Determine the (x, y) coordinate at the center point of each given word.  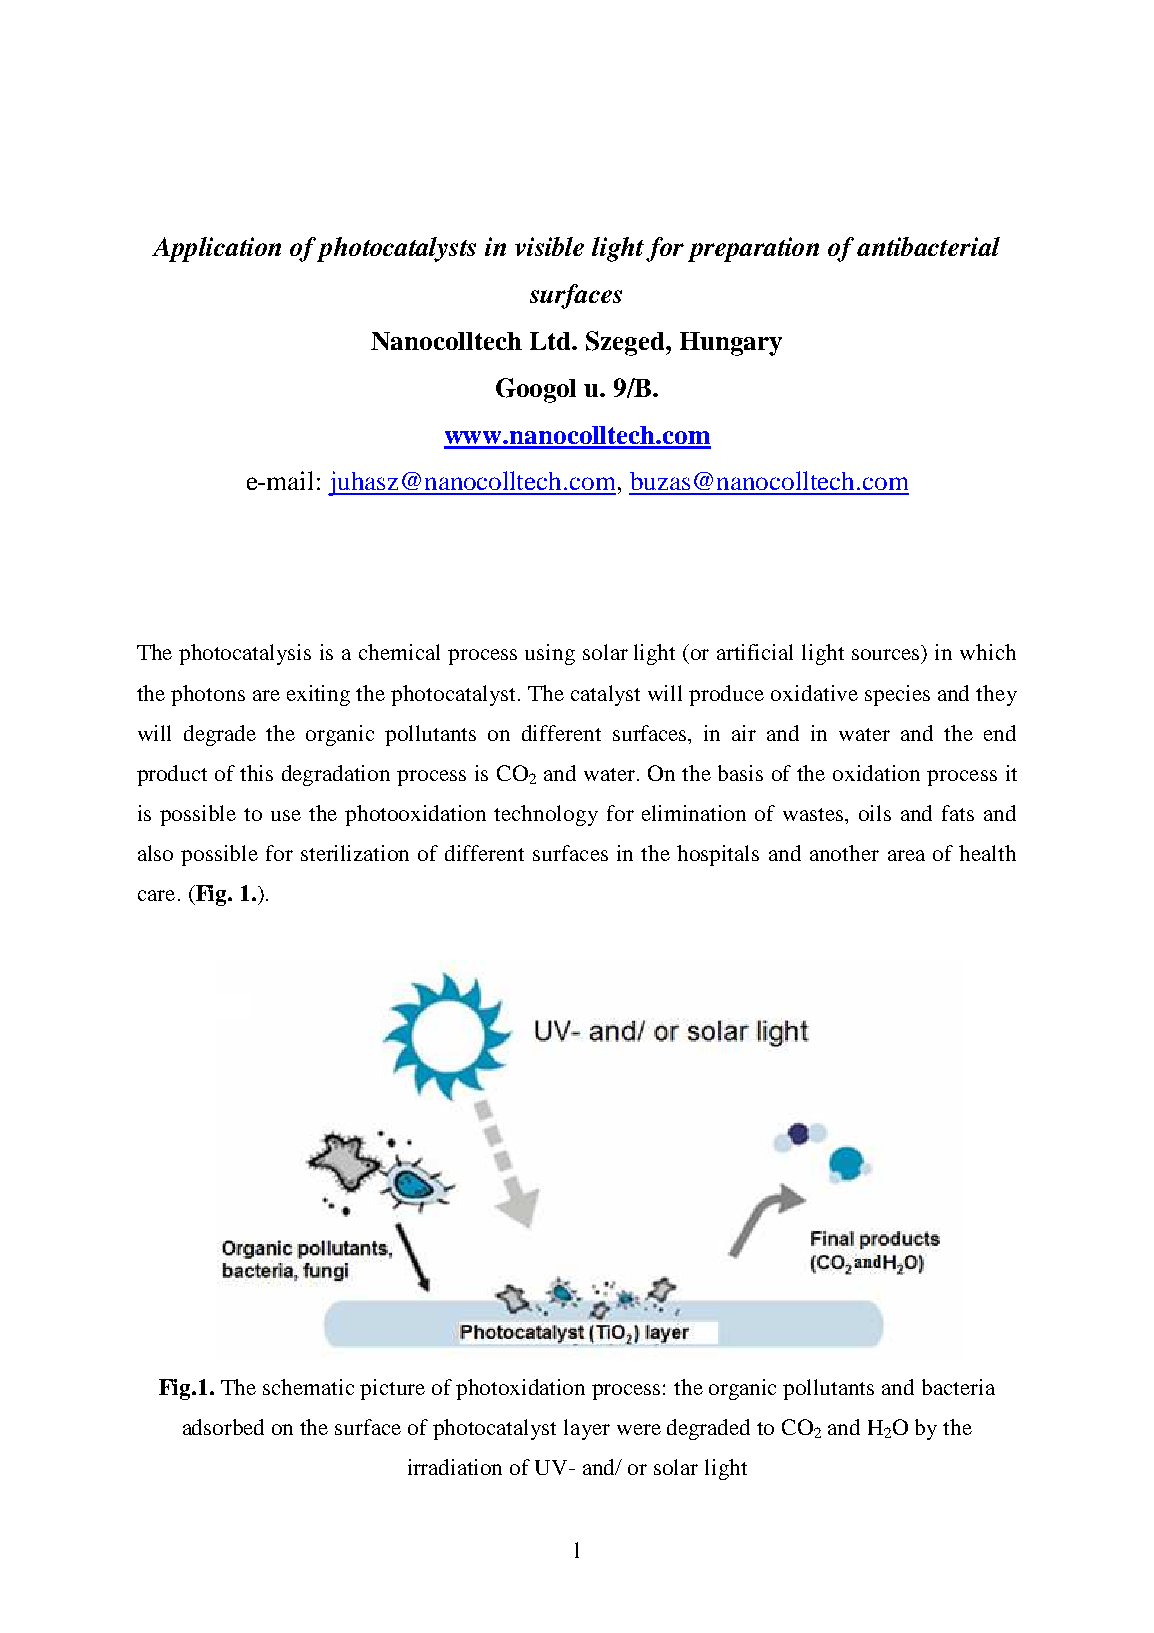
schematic (308, 1387)
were (639, 1429)
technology (546, 815)
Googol (536, 390)
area (906, 855)
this (256, 773)
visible (549, 246)
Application (216, 249)
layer (587, 1429)
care (156, 895)
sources (887, 656)
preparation (753, 249)
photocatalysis (245, 654)
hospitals (718, 855)
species (897, 695)
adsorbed (223, 1427)
